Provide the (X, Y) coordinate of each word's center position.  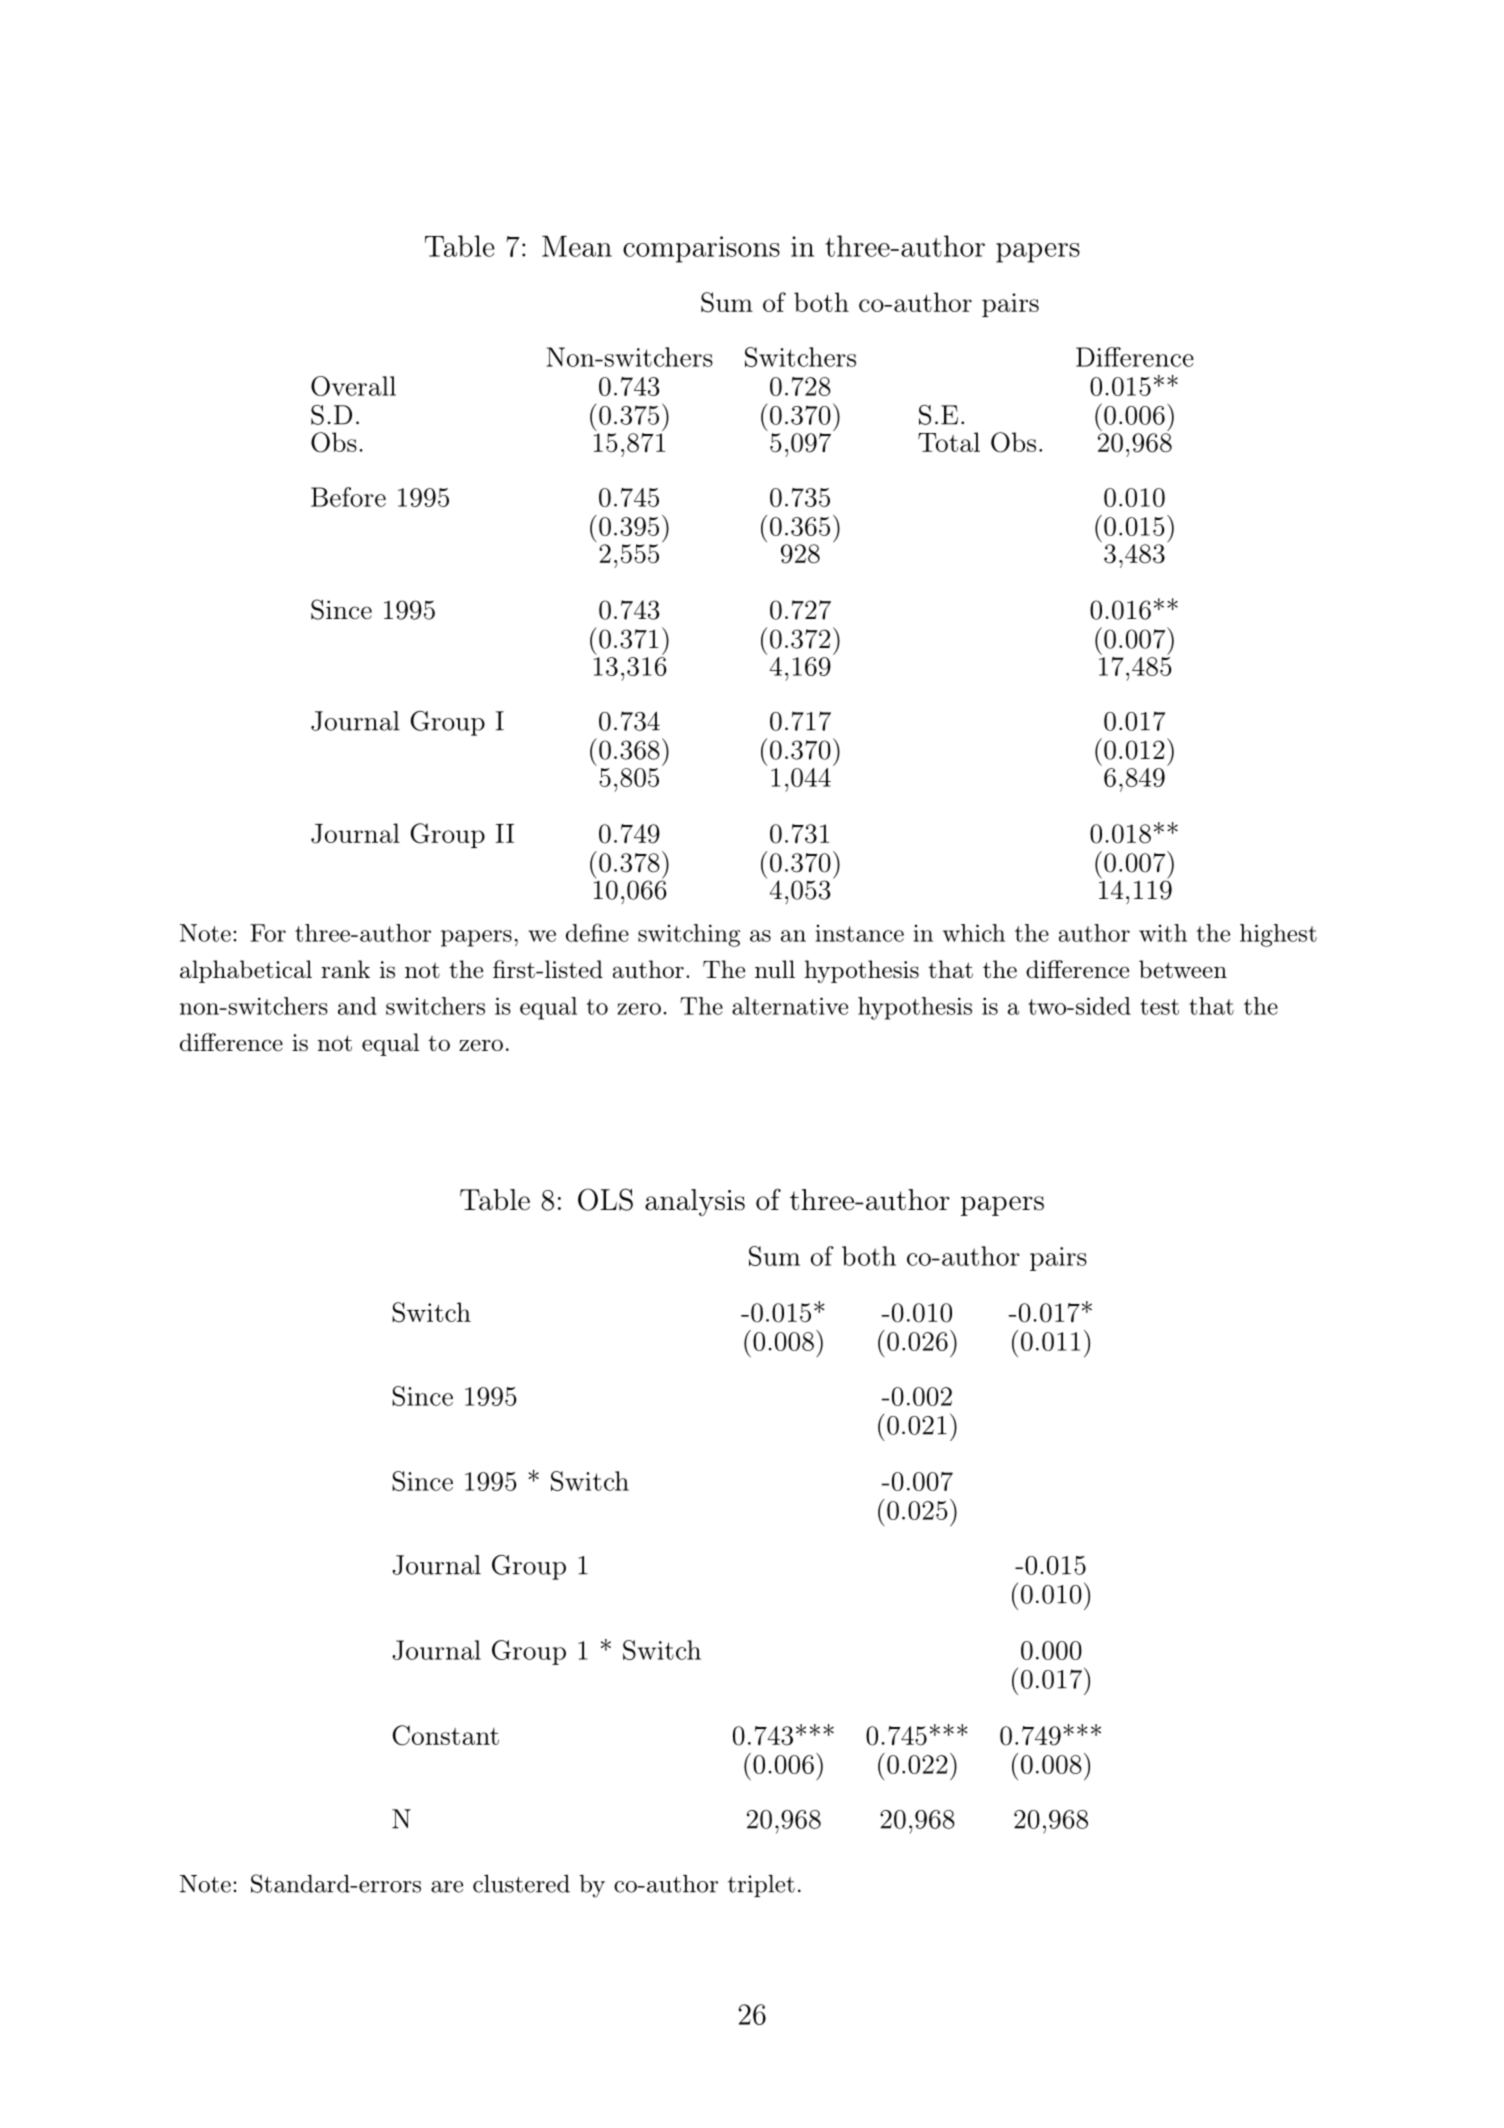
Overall (353, 386)
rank (345, 969)
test (1159, 1007)
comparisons (701, 249)
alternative (790, 1006)
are (447, 1887)
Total (949, 442)
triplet (761, 1885)
